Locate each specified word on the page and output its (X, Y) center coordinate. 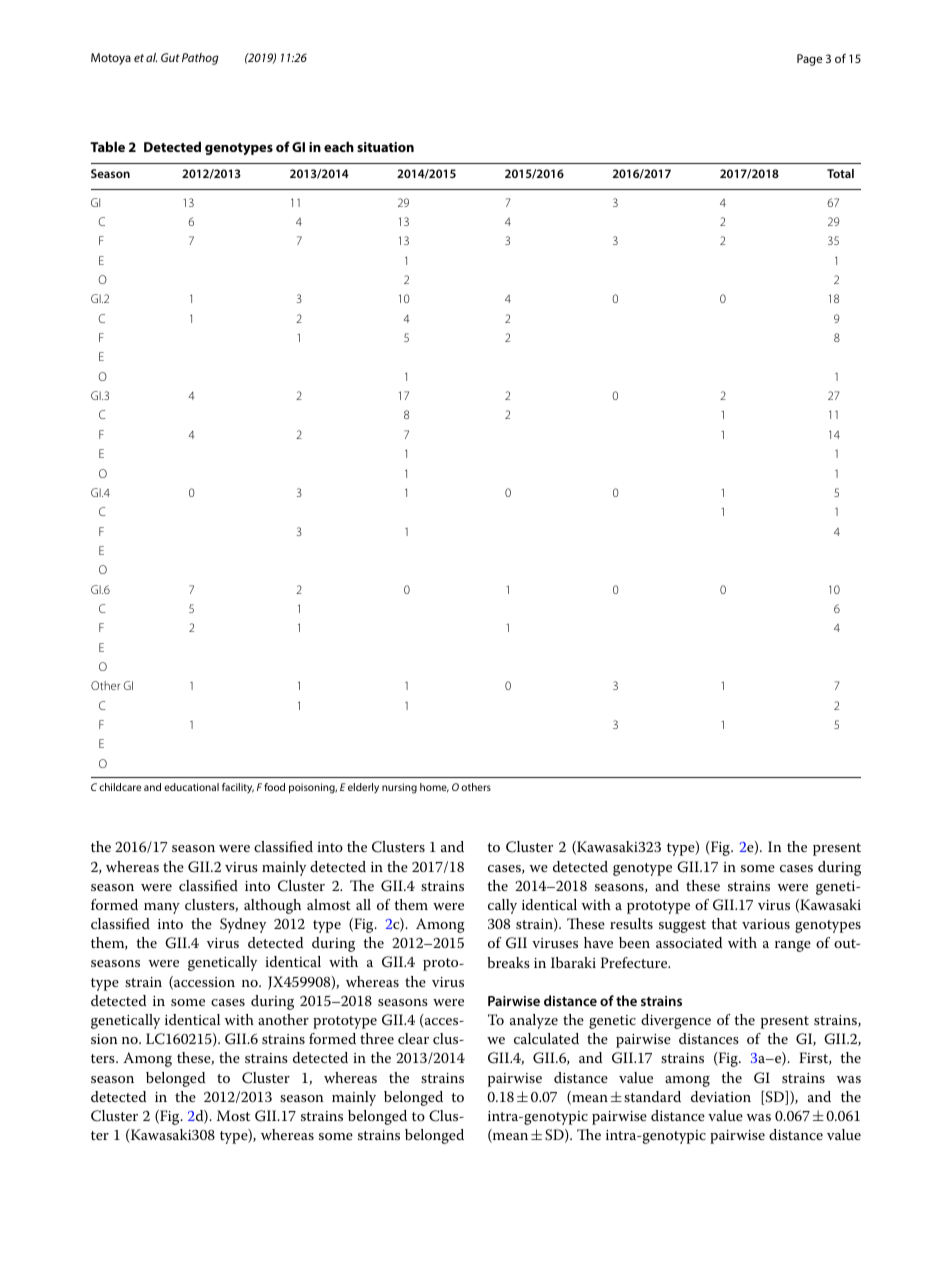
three (377, 1038)
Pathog (200, 59)
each (339, 146)
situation (385, 147)
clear (413, 1038)
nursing (399, 788)
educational (191, 787)
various (766, 924)
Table (107, 146)
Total (840, 173)
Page (809, 60)
